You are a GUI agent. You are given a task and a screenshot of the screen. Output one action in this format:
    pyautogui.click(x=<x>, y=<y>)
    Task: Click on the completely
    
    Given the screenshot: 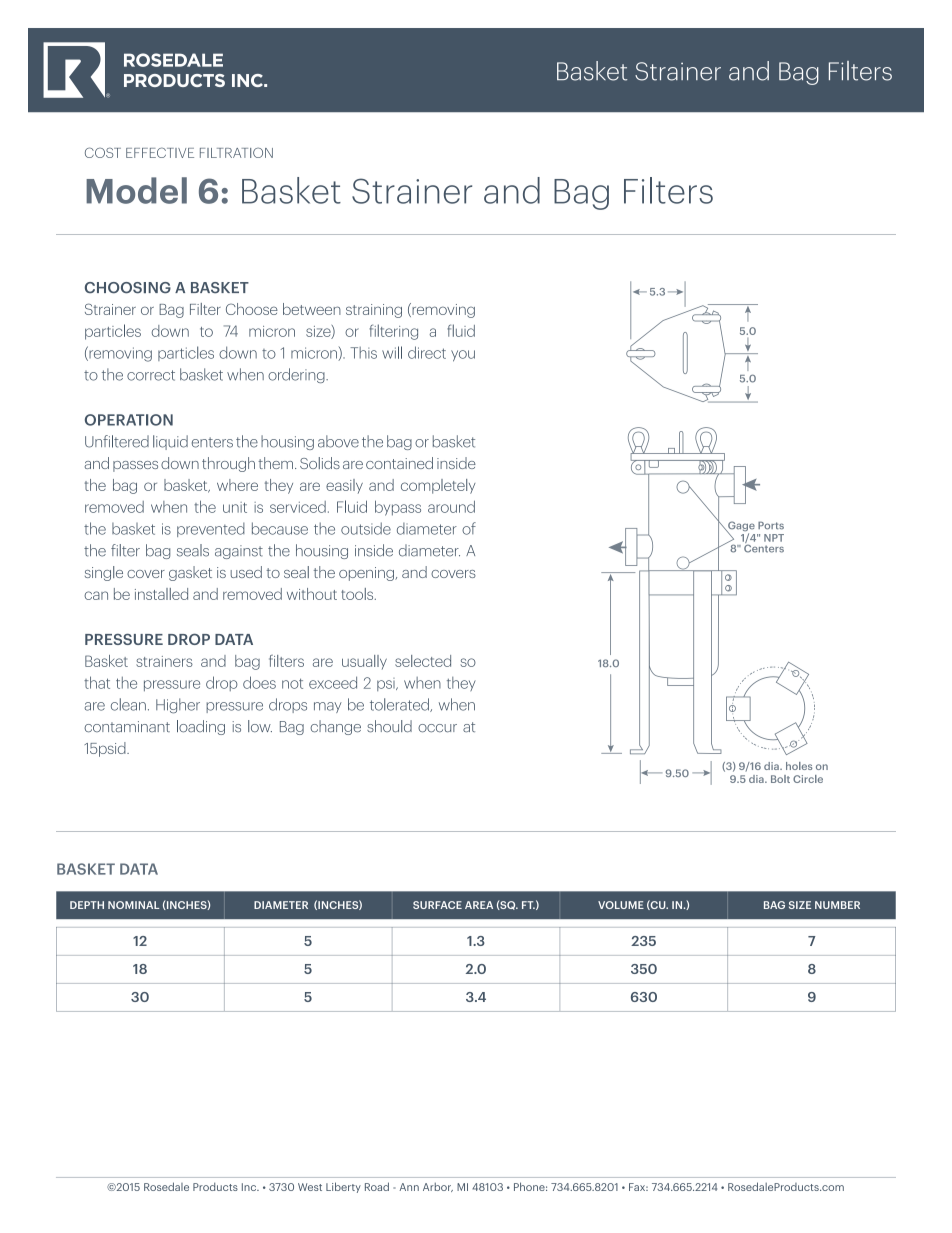 What is the action you would take?
    pyautogui.click(x=438, y=486)
